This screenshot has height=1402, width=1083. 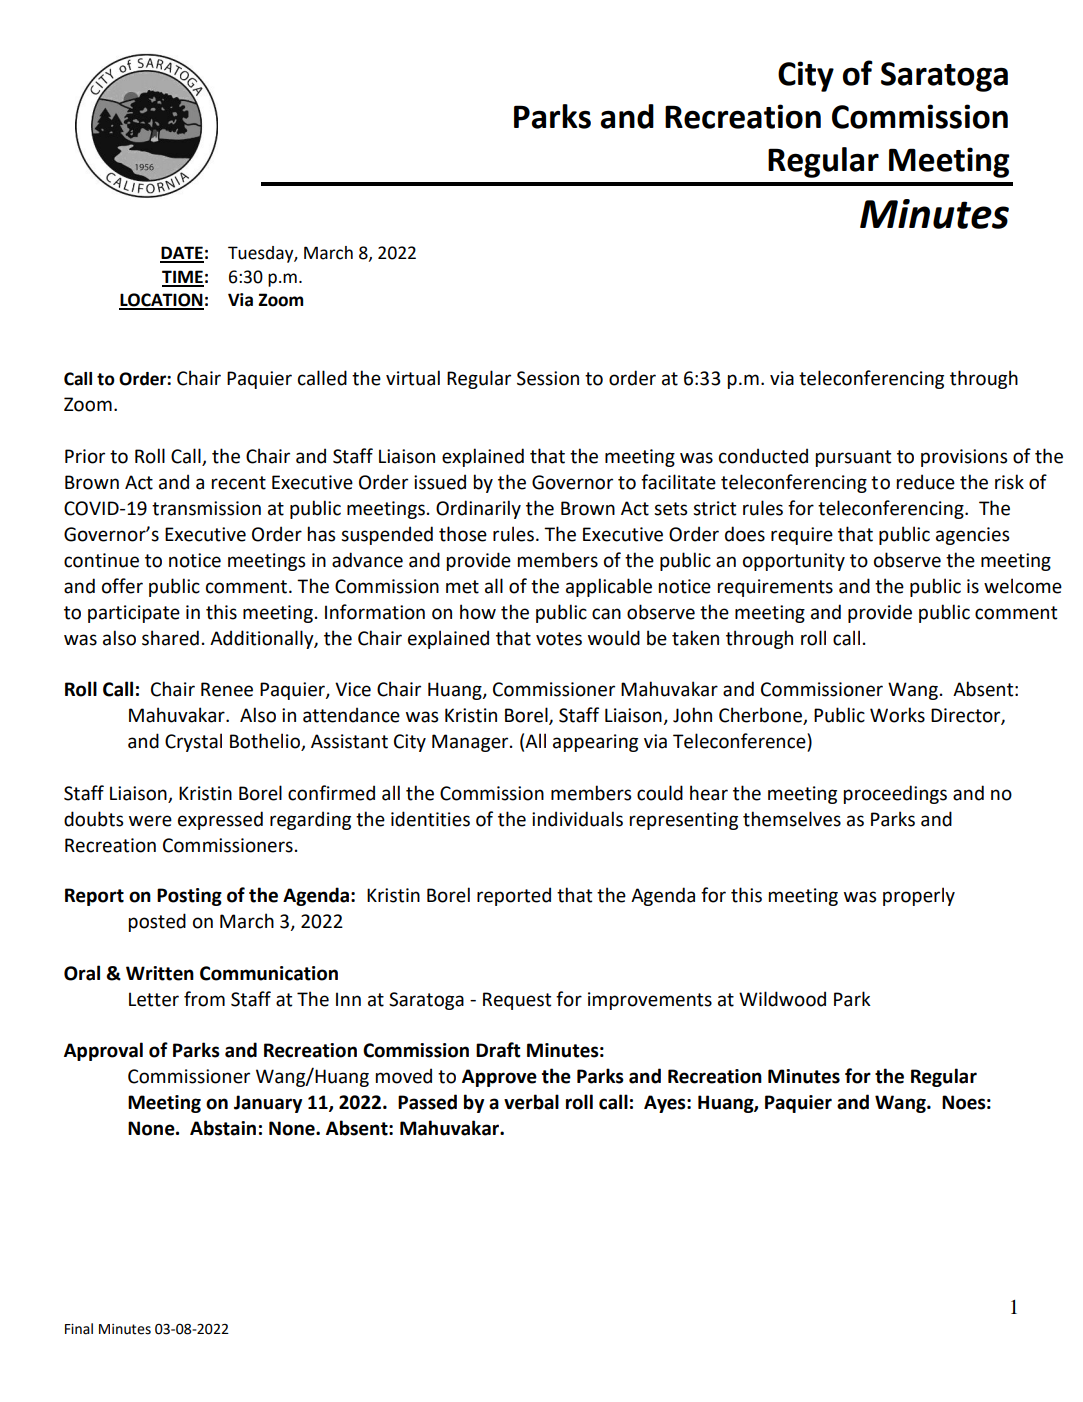 What do you see at coordinates (897, 715) in the screenshot?
I see `Works` at bounding box center [897, 715].
